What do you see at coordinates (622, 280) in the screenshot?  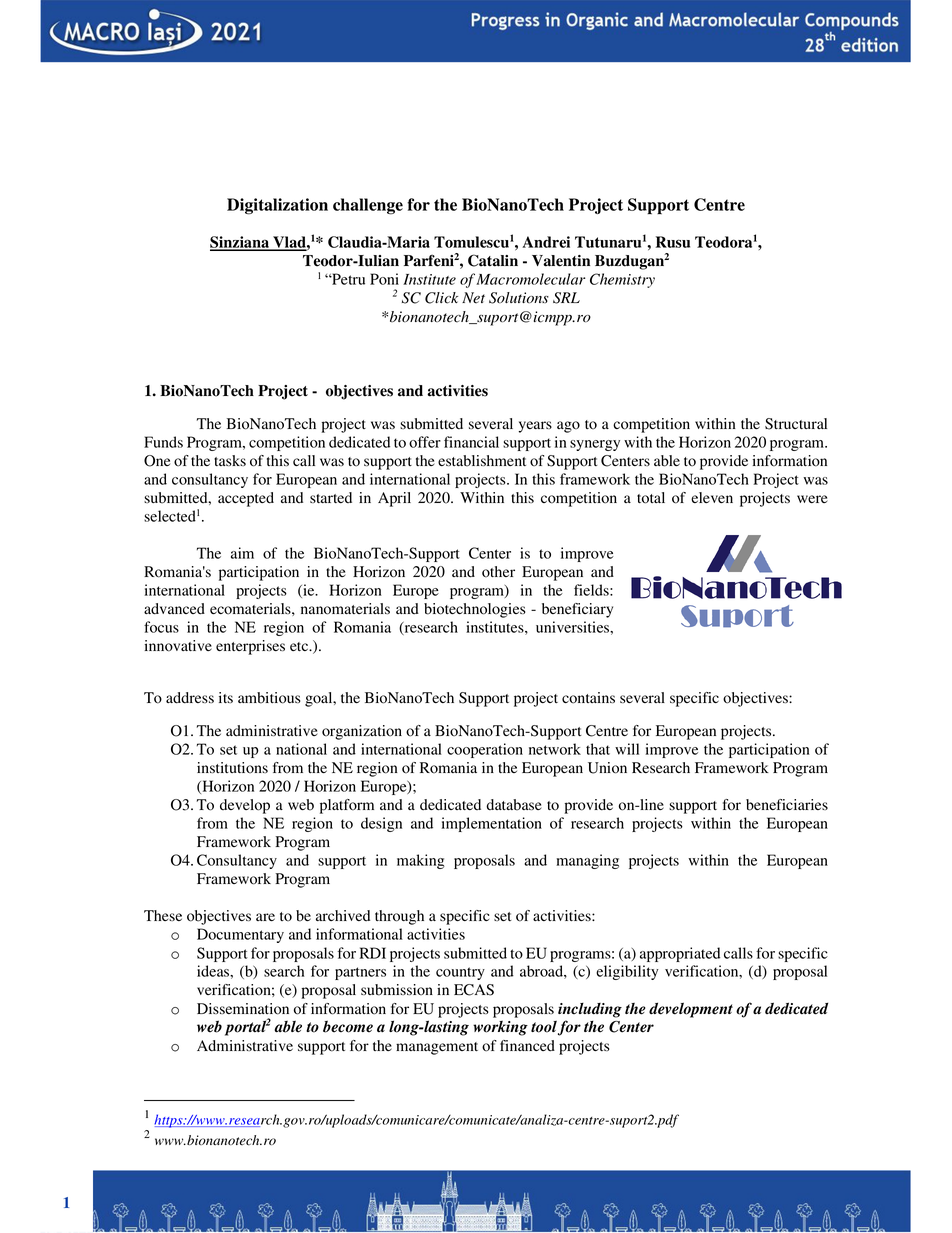 I see `Chemistry` at bounding box center [622, 280].
